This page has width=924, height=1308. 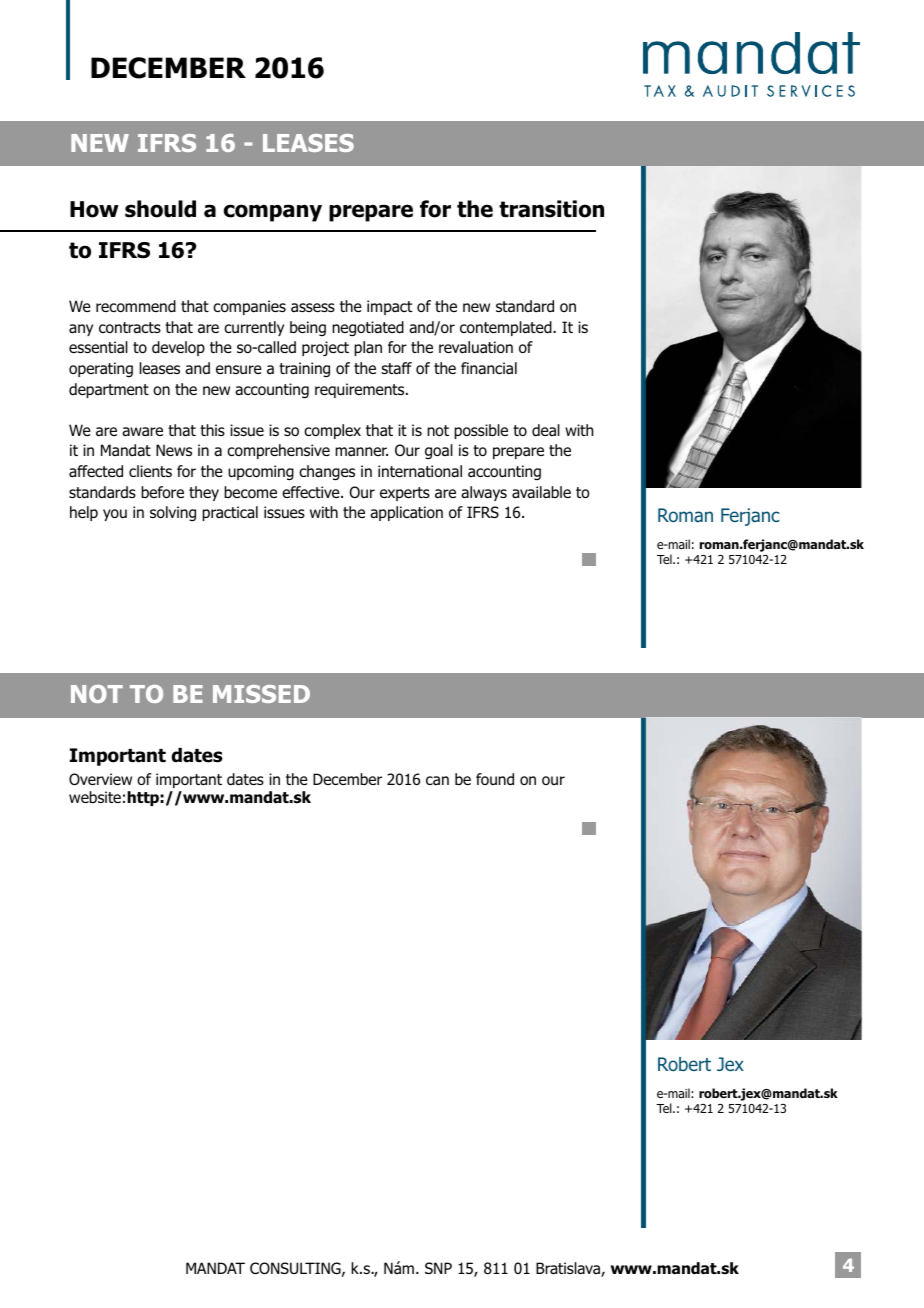 What do you see at coordinates (495, 779) in the page?
I see `found` at bounding box center [495, 779].
